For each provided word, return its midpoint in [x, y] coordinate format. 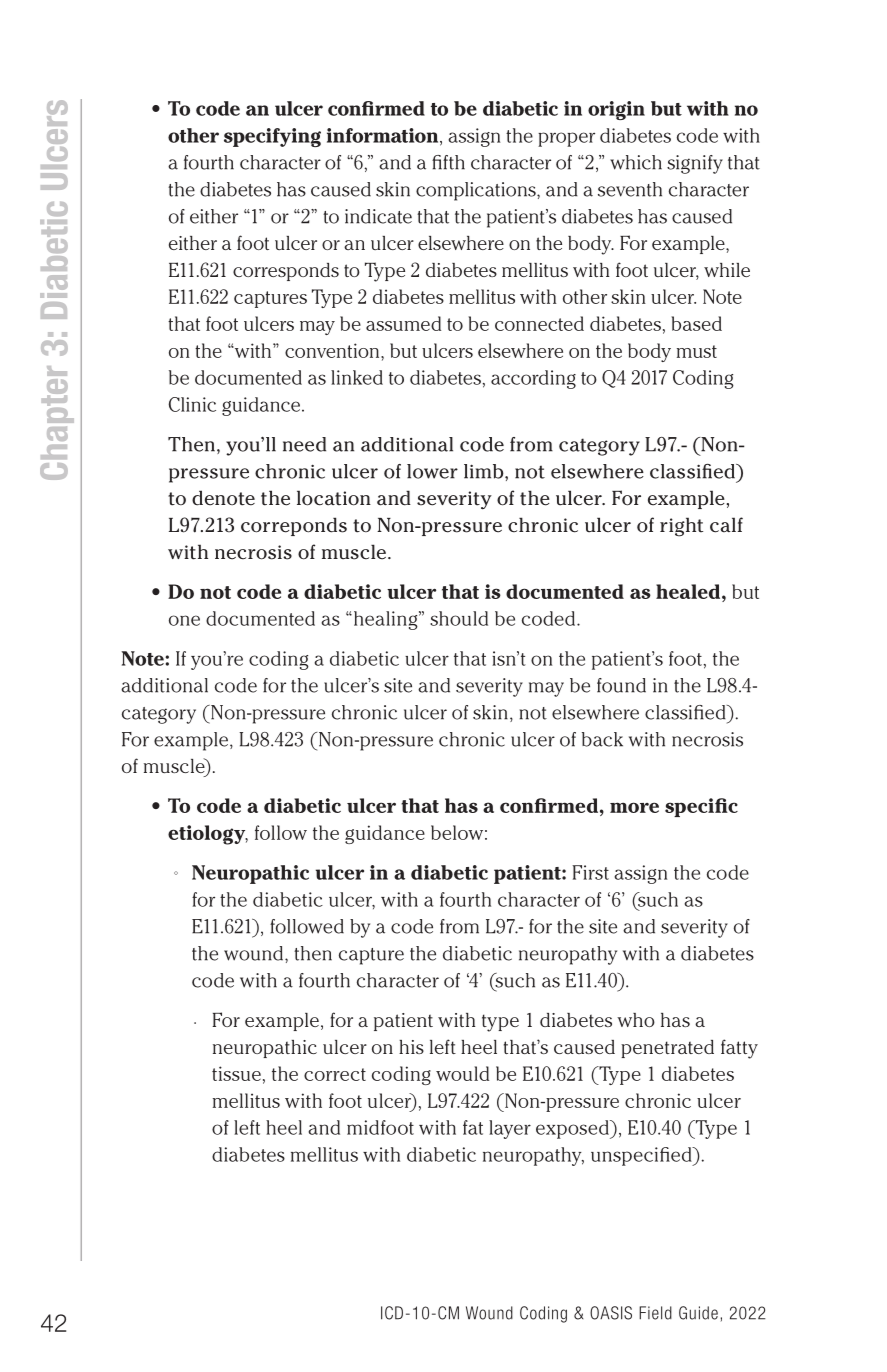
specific [701, 807]
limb [485, 471]
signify [695, 164]
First [590, 872]
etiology [208, 835]
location [334, 498]
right [681, 527]
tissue [236, 1073]
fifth [448, 162]
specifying [272, 137]
